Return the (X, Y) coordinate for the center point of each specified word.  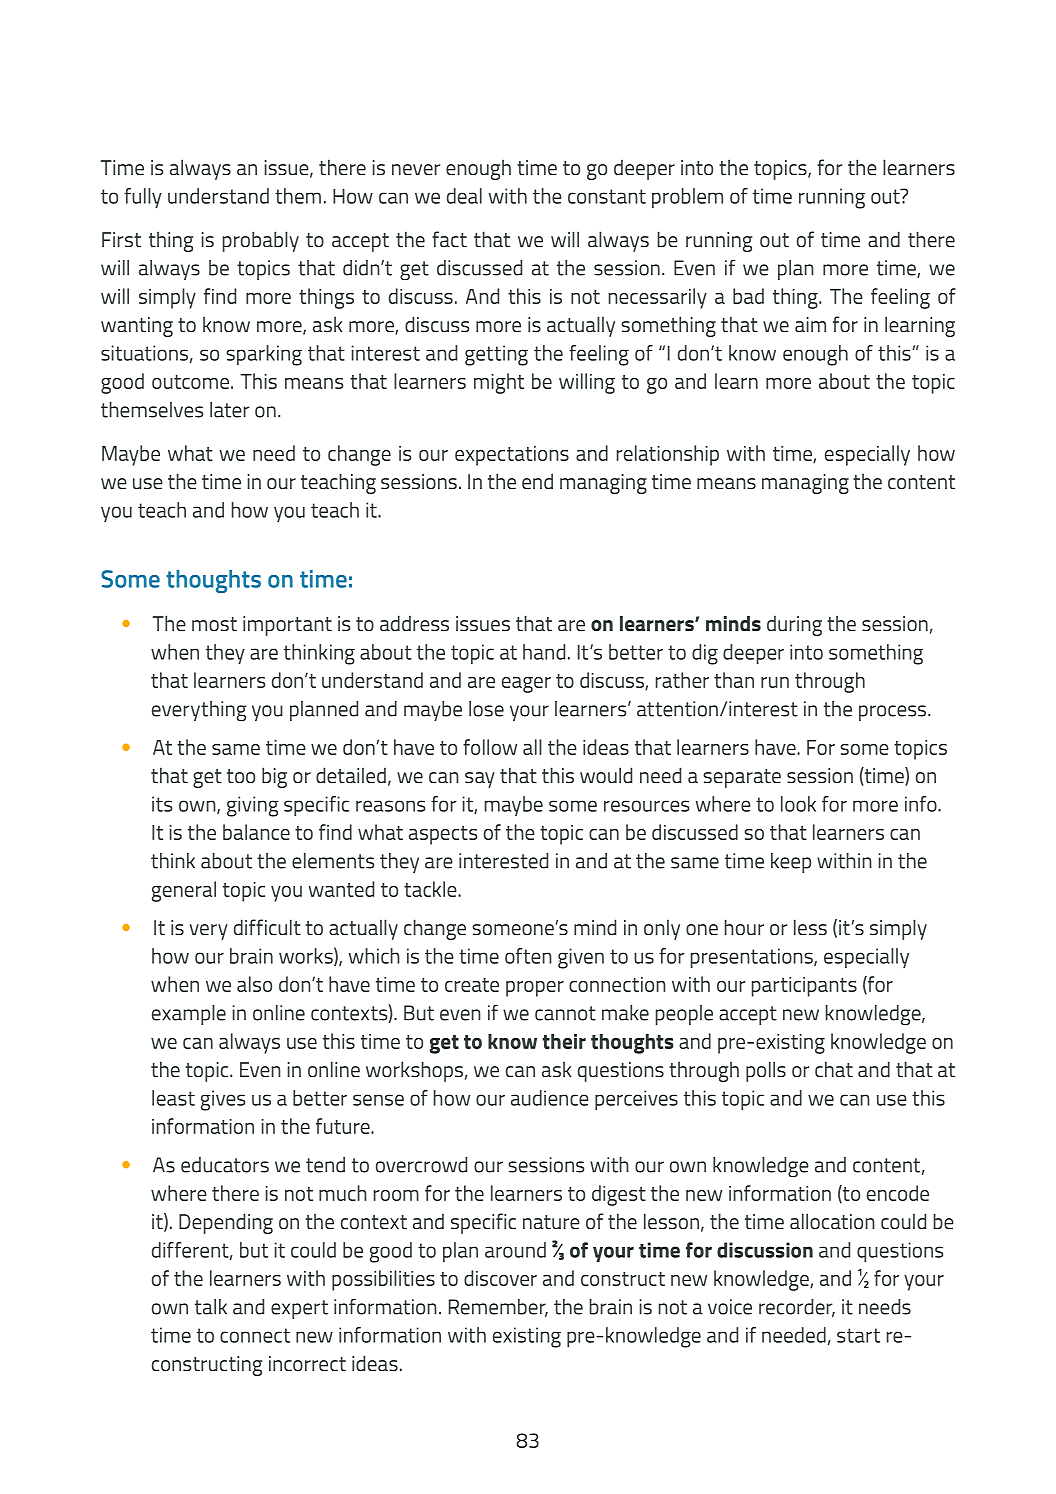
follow (490, 747)
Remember (498, 1308)
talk (211, 1307)
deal (464, 196)
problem (687, 198)
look (798, 804)
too (241, 776)
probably (261, 241)
